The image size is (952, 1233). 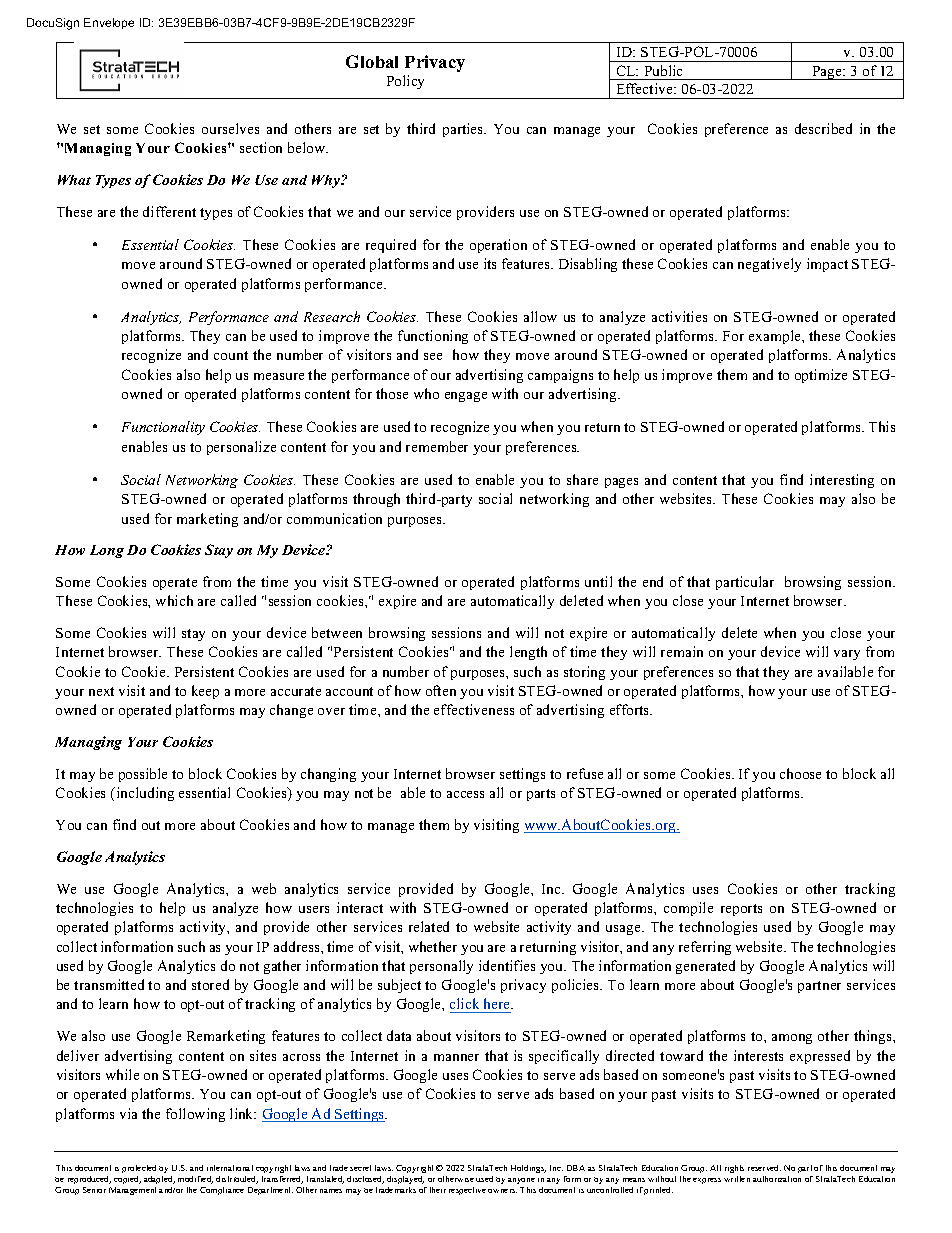 What do you see at coordinates (823, 128) in the document?
I see `described` at bounding box center [823, 128].
